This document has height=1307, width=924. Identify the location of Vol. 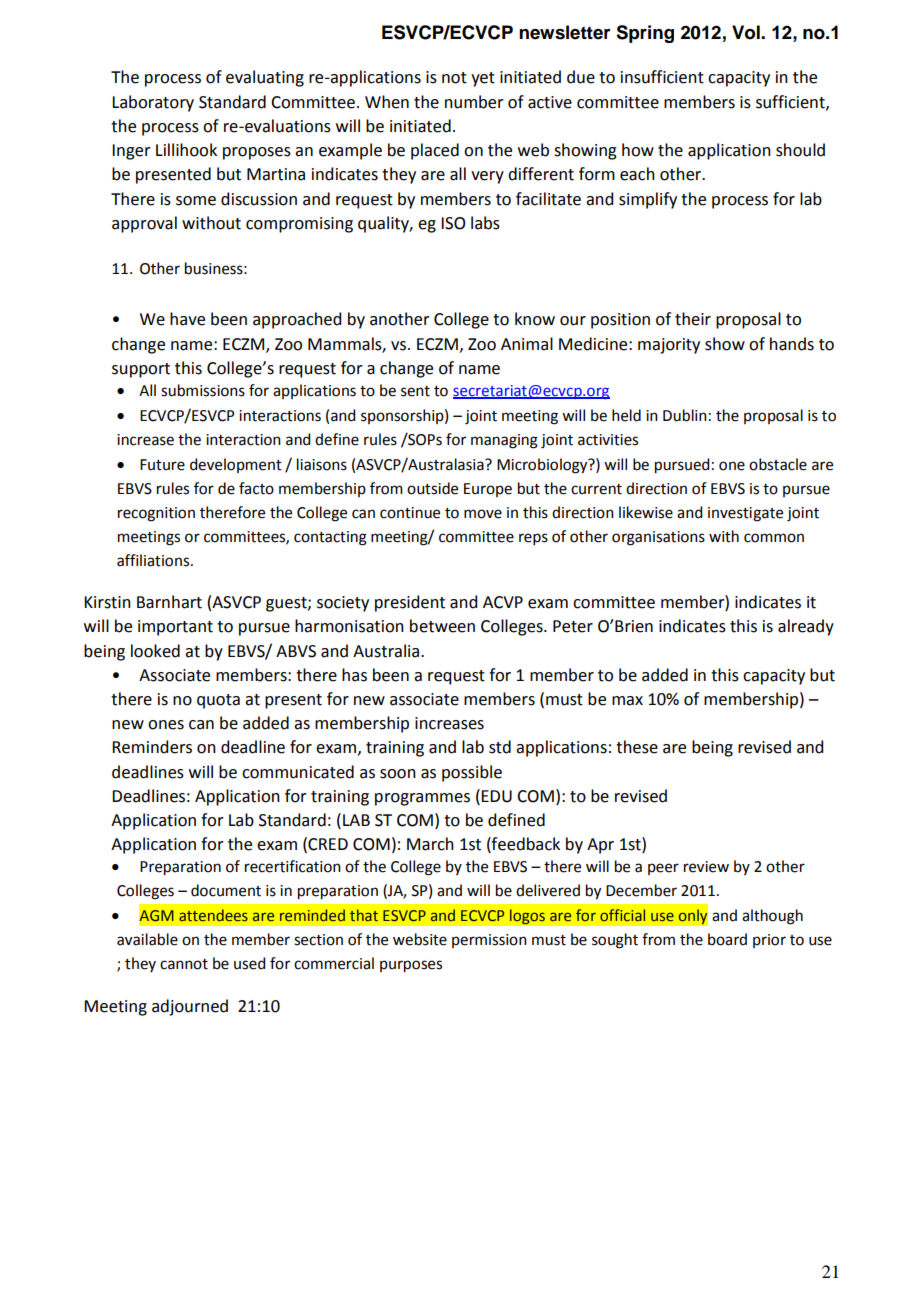
(747, 32).
